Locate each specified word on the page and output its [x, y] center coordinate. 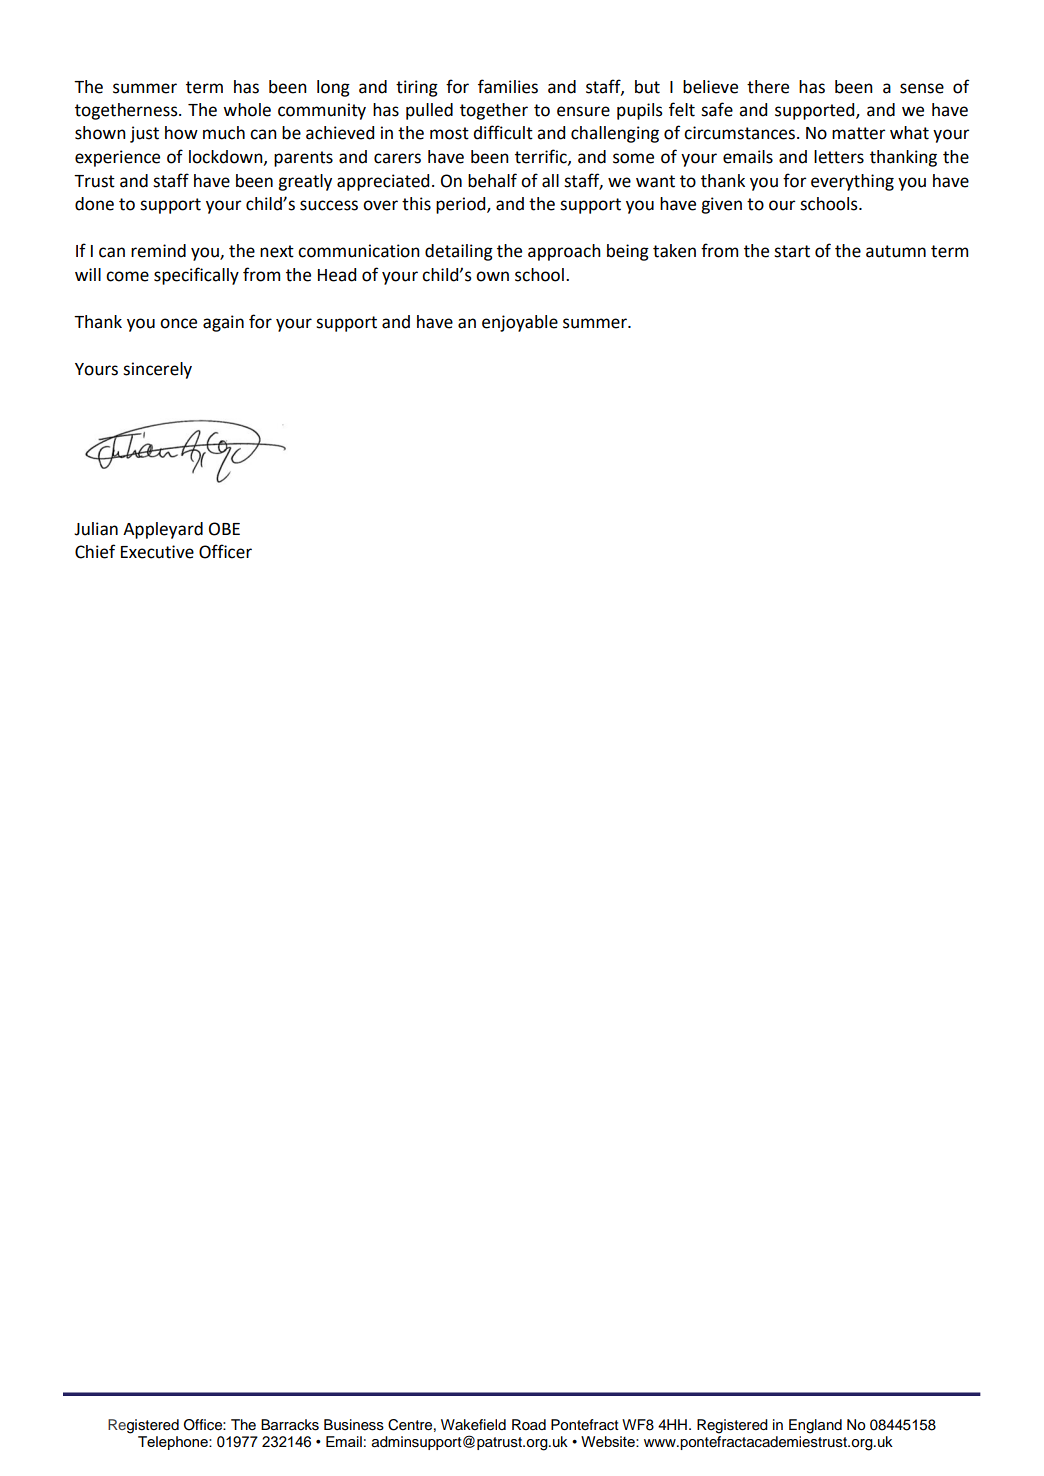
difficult [503, 132]
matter [859, 133]
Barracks [290, 1425]
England [815, 1426]
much [224, 133]
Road [529, 1424]
